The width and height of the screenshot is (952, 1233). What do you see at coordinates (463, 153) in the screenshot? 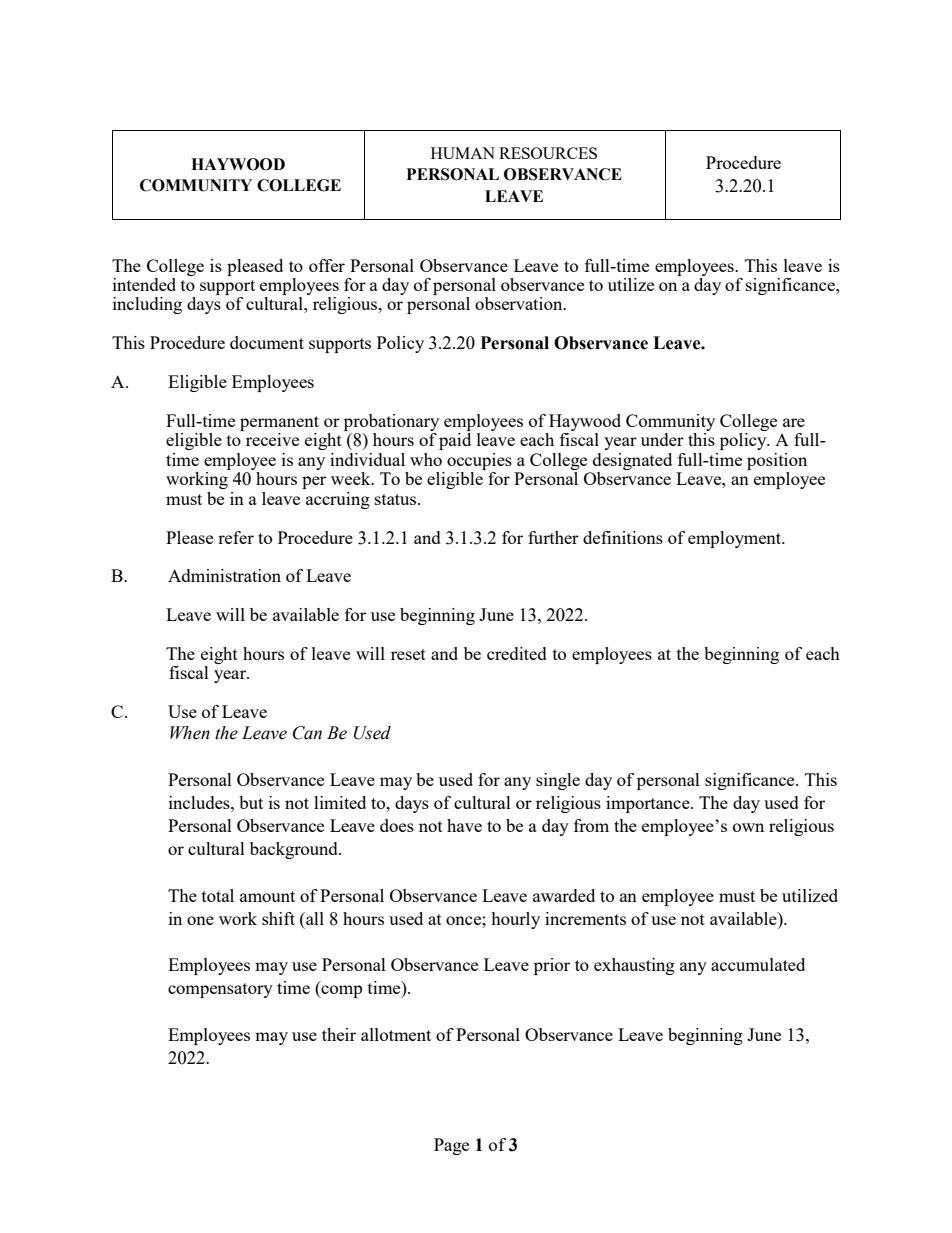
I see `HUMAN` at bounding box center [463, 153].
